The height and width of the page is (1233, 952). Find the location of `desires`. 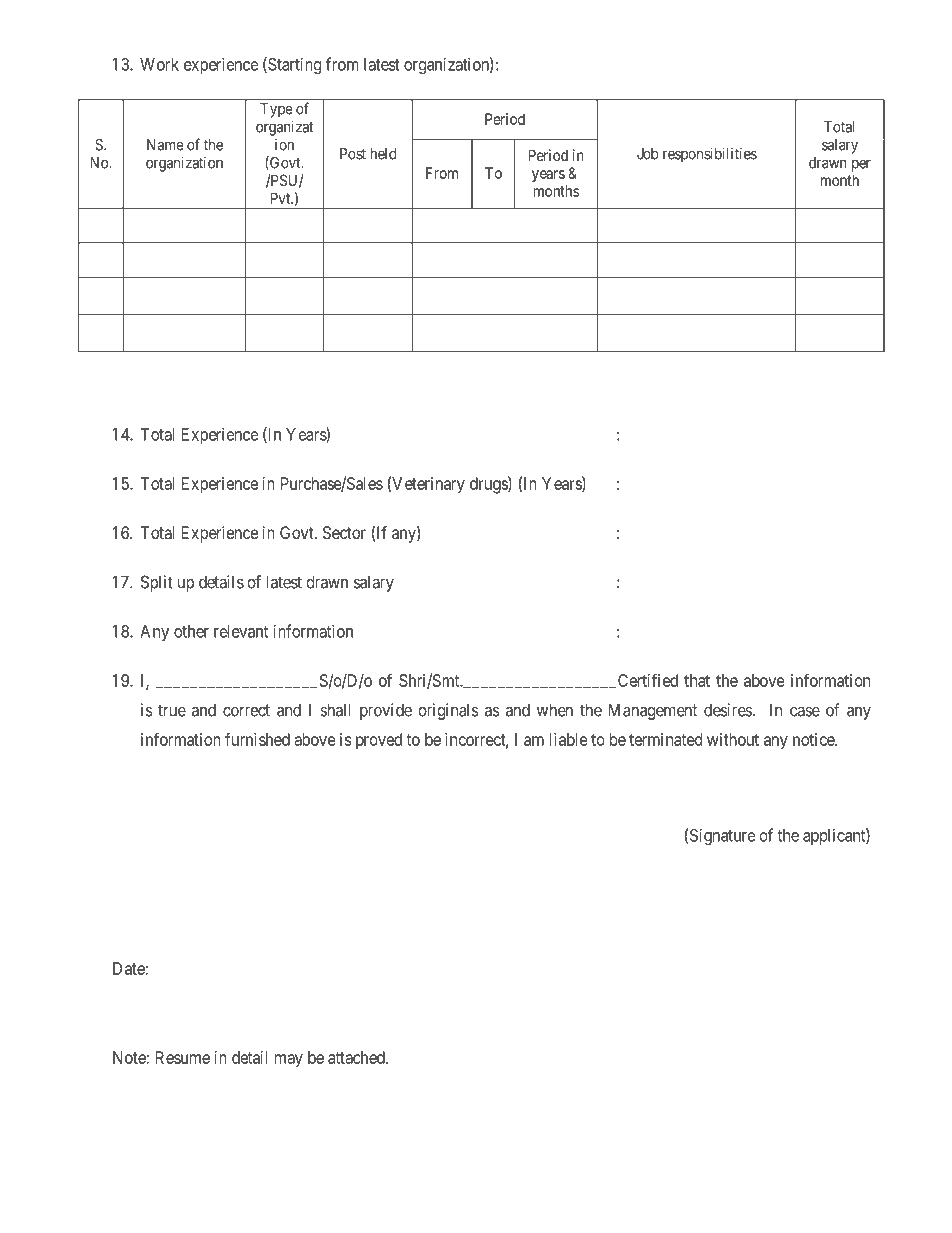

desires is located at coordinates (728, 710).
